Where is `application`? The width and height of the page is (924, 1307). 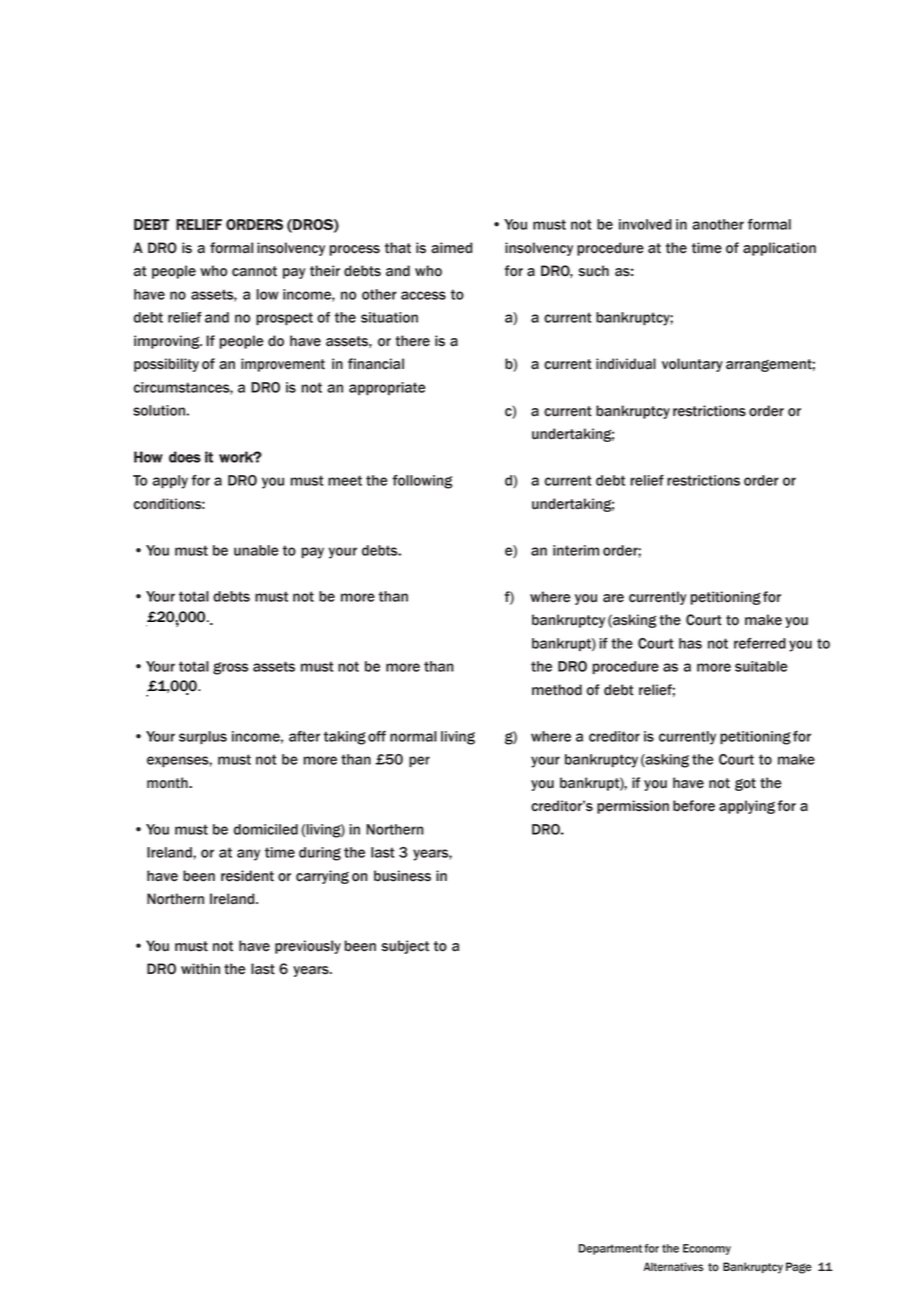
application is located at coordinates (779, 249).
